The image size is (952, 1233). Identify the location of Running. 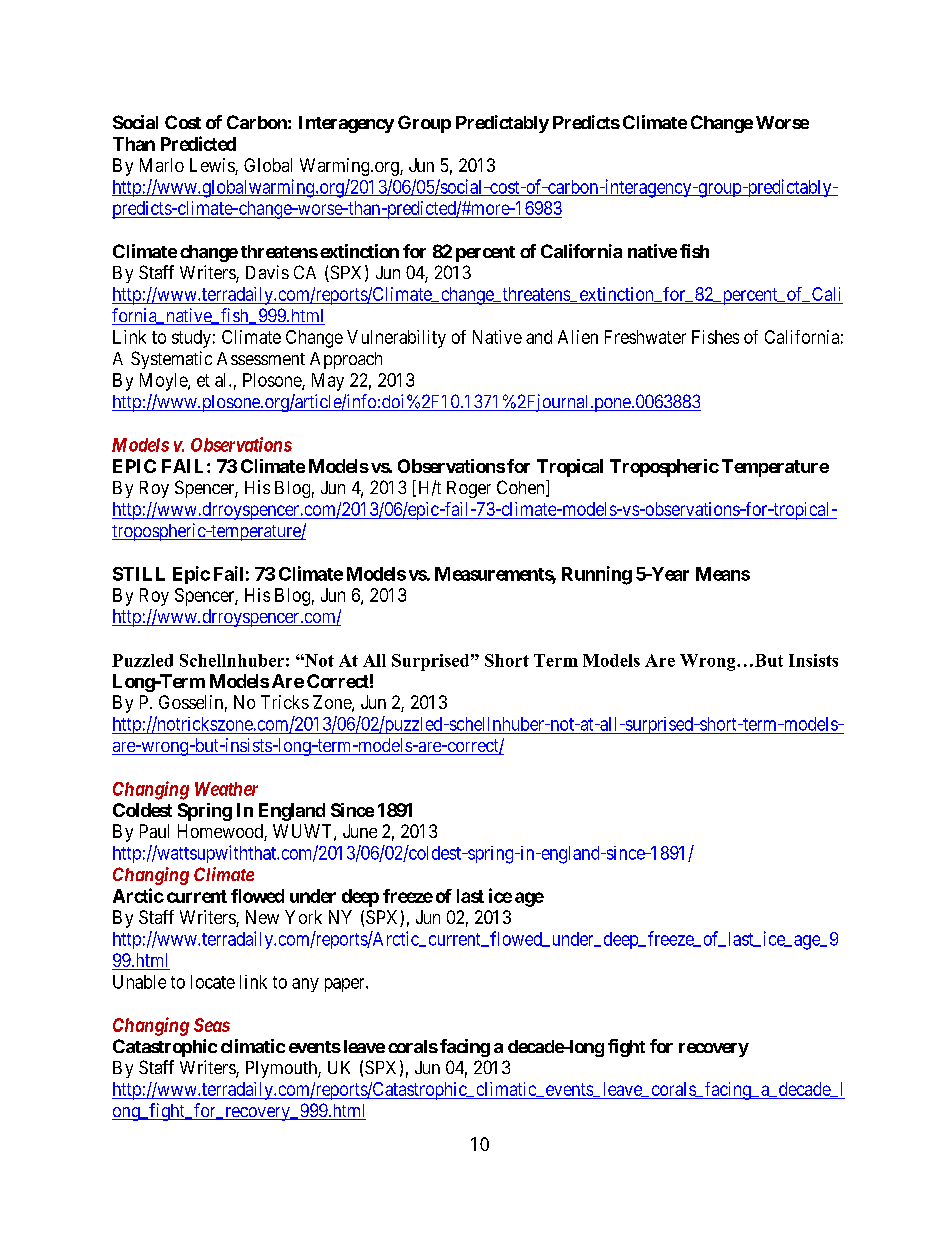
(597, 575).
